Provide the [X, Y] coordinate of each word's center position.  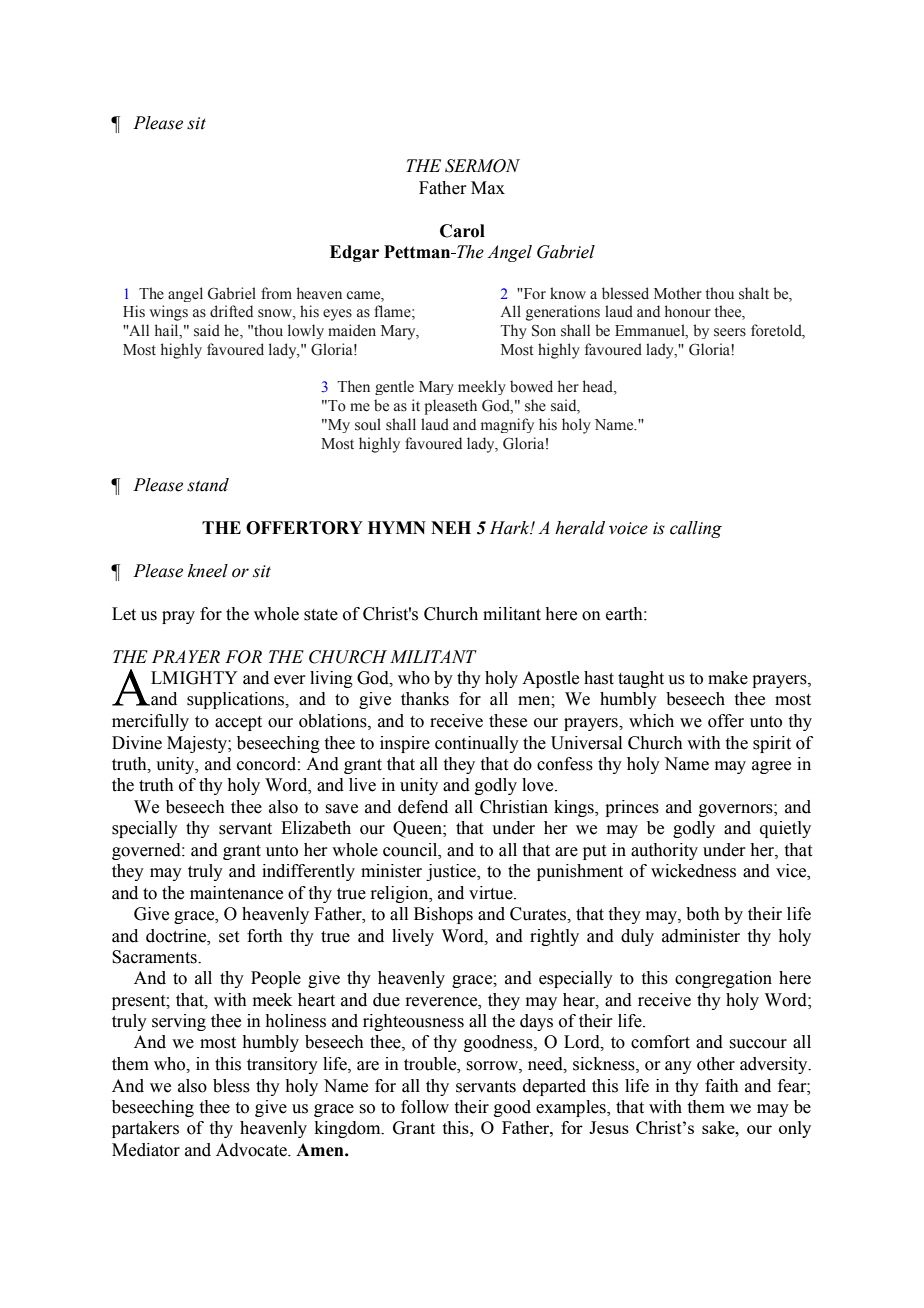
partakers [145, 1129]
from [276, 293]
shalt [754, 293]
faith [722, 1086]
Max [488, 188]
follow [425, 1107]
